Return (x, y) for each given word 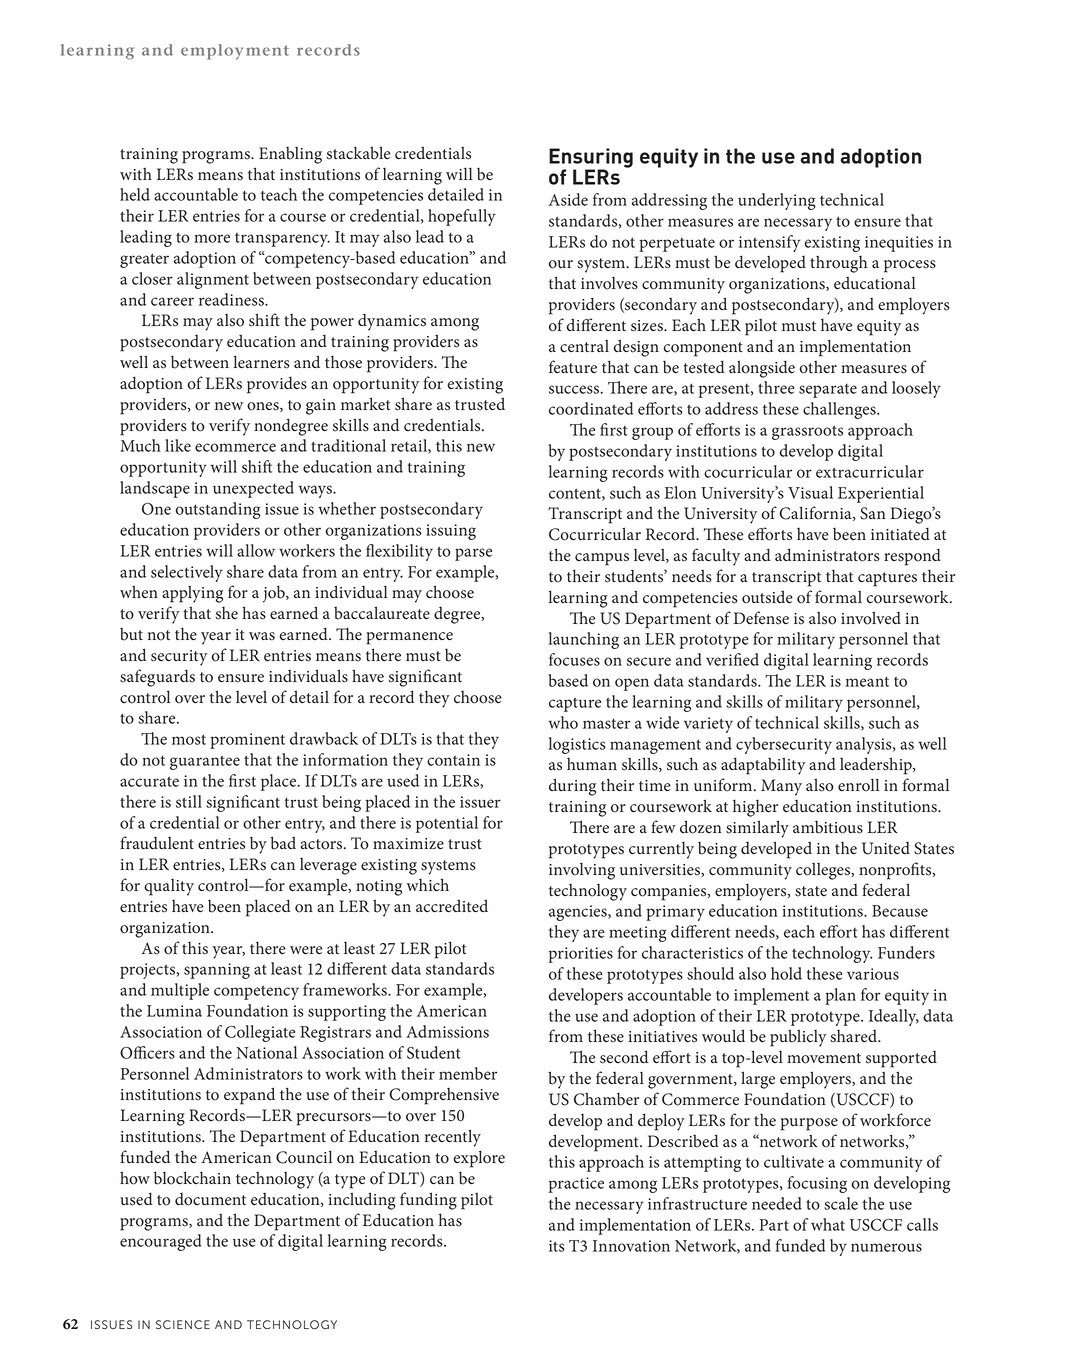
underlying (777, 201)
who (563, 722)
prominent (247, 741)
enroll (858, 785)
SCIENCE (183, 1325)
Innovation (631, 1246)
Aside (568, 199)
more (212, 238)
